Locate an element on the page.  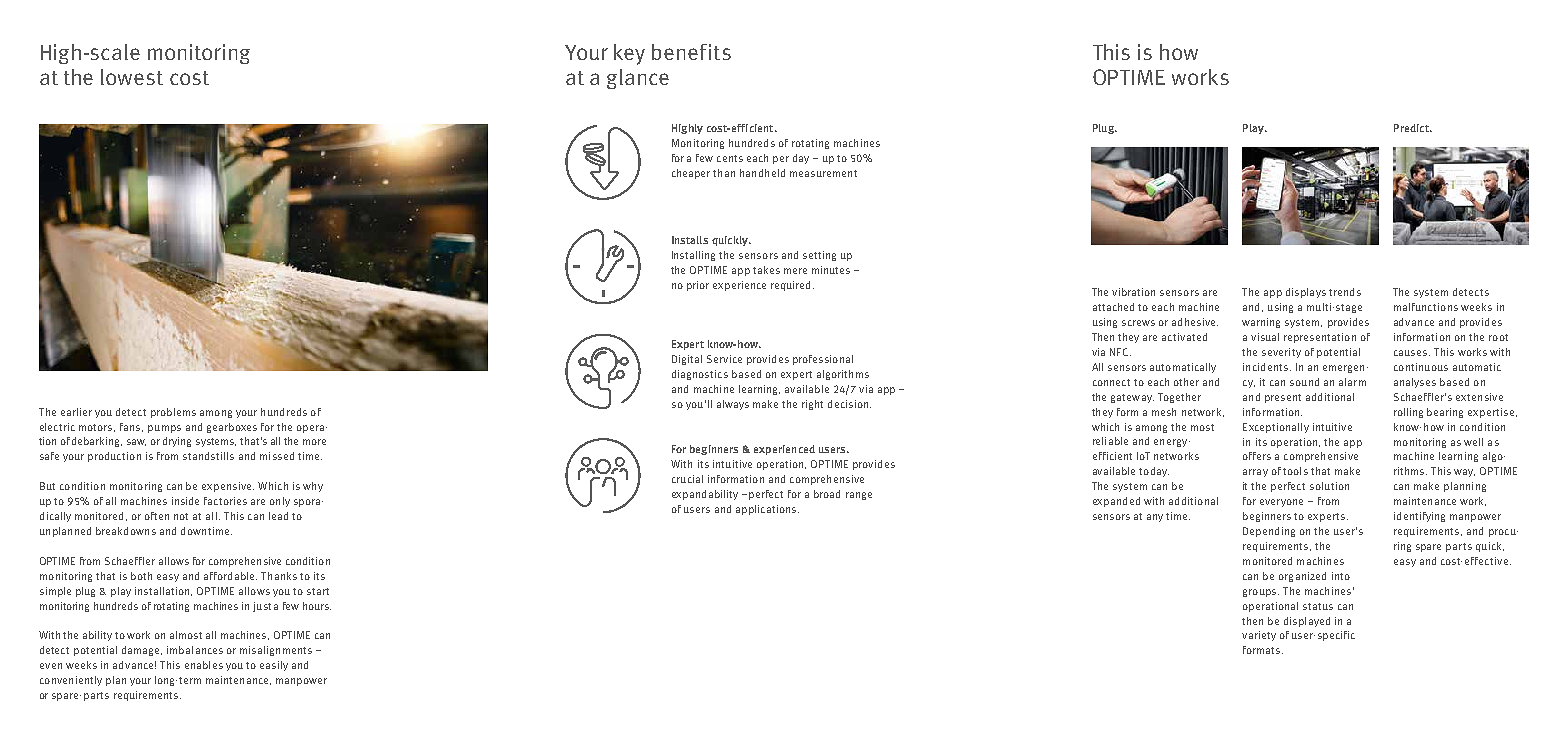
variety is located at coordinates (1259, 636).
